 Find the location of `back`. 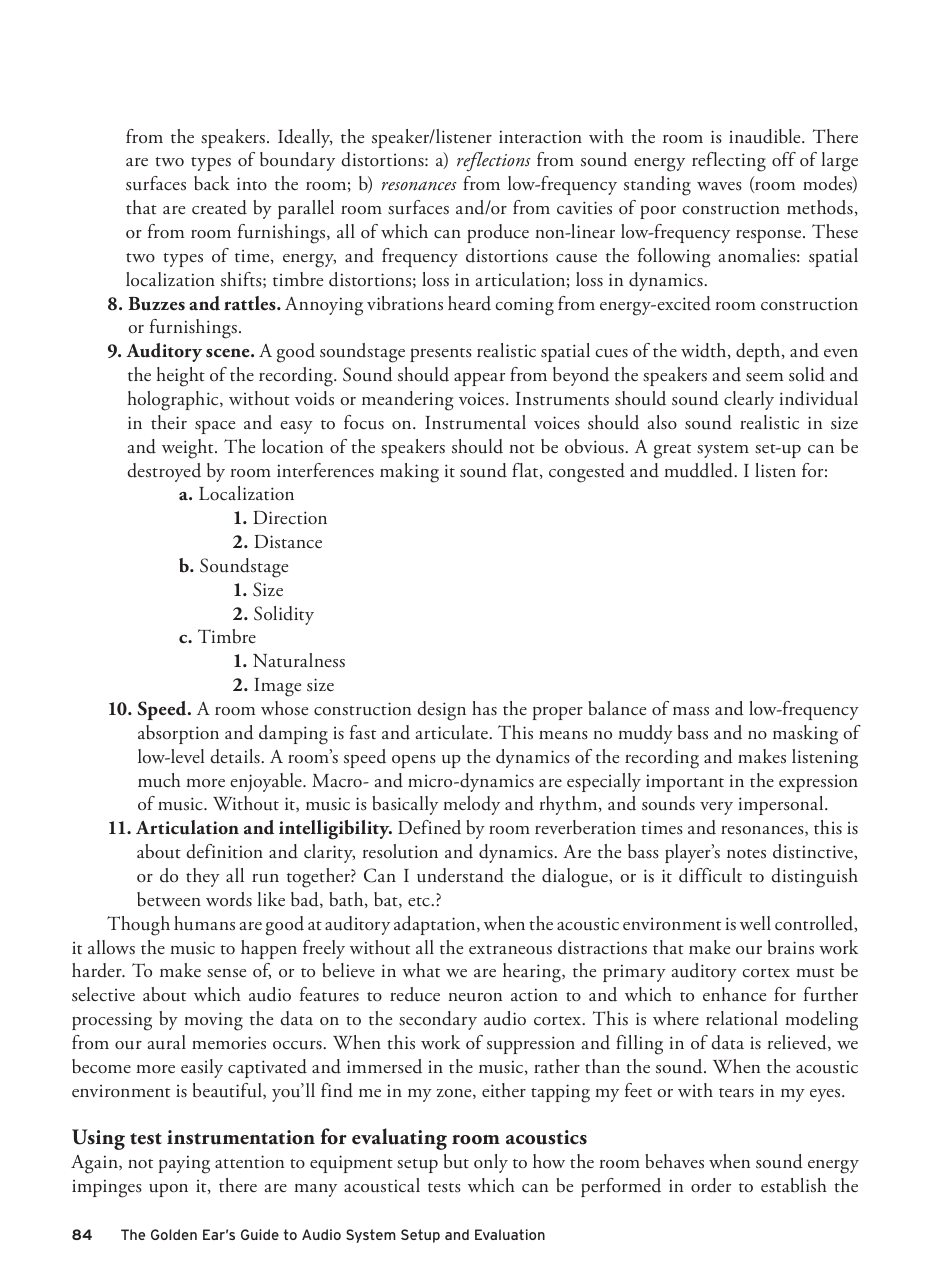

back is located at coordinates (212, 183).
